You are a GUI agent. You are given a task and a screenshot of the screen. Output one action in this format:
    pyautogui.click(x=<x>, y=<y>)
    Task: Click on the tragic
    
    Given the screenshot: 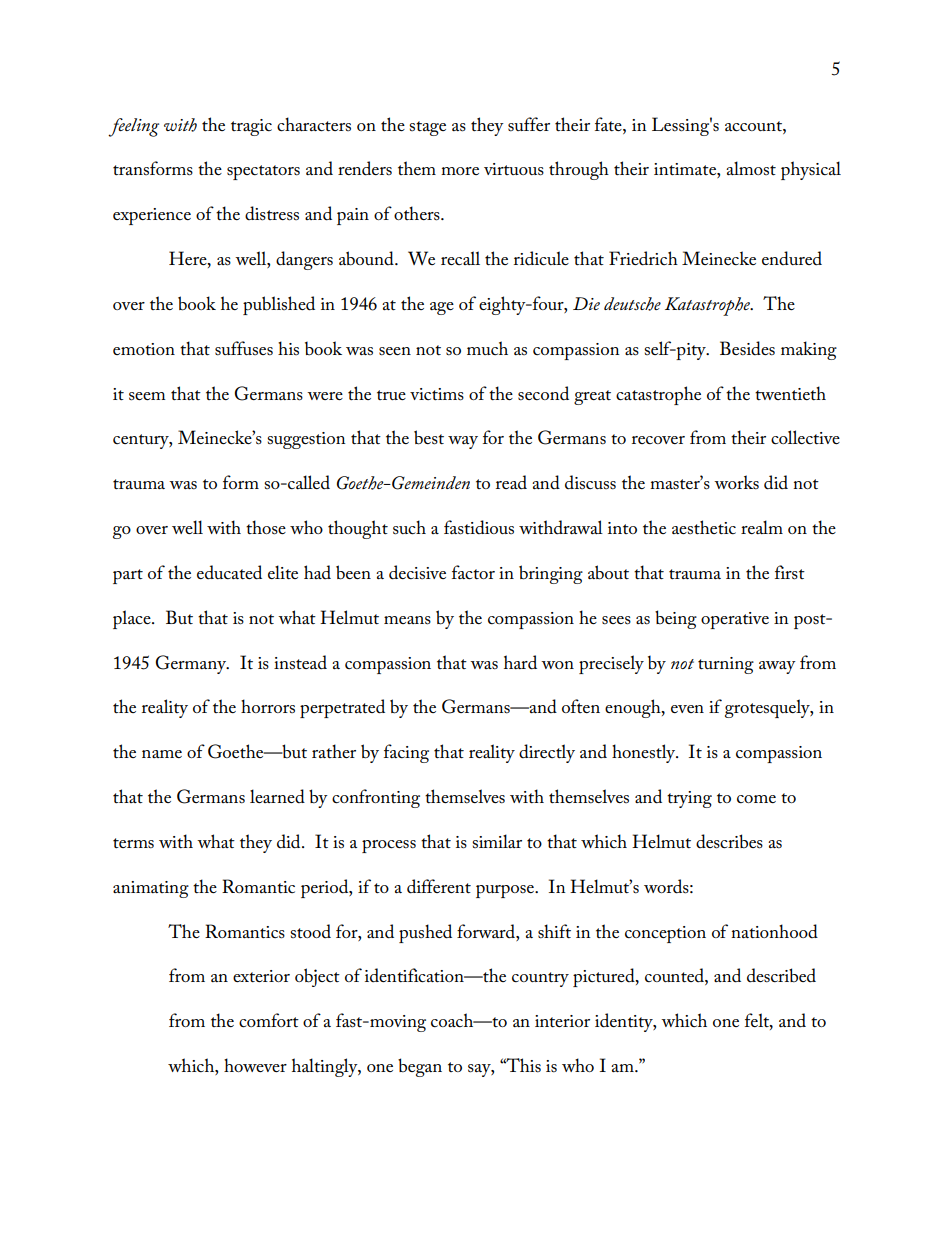 What is the action you would take?
    pyautogui.click(x=251, y=127)
